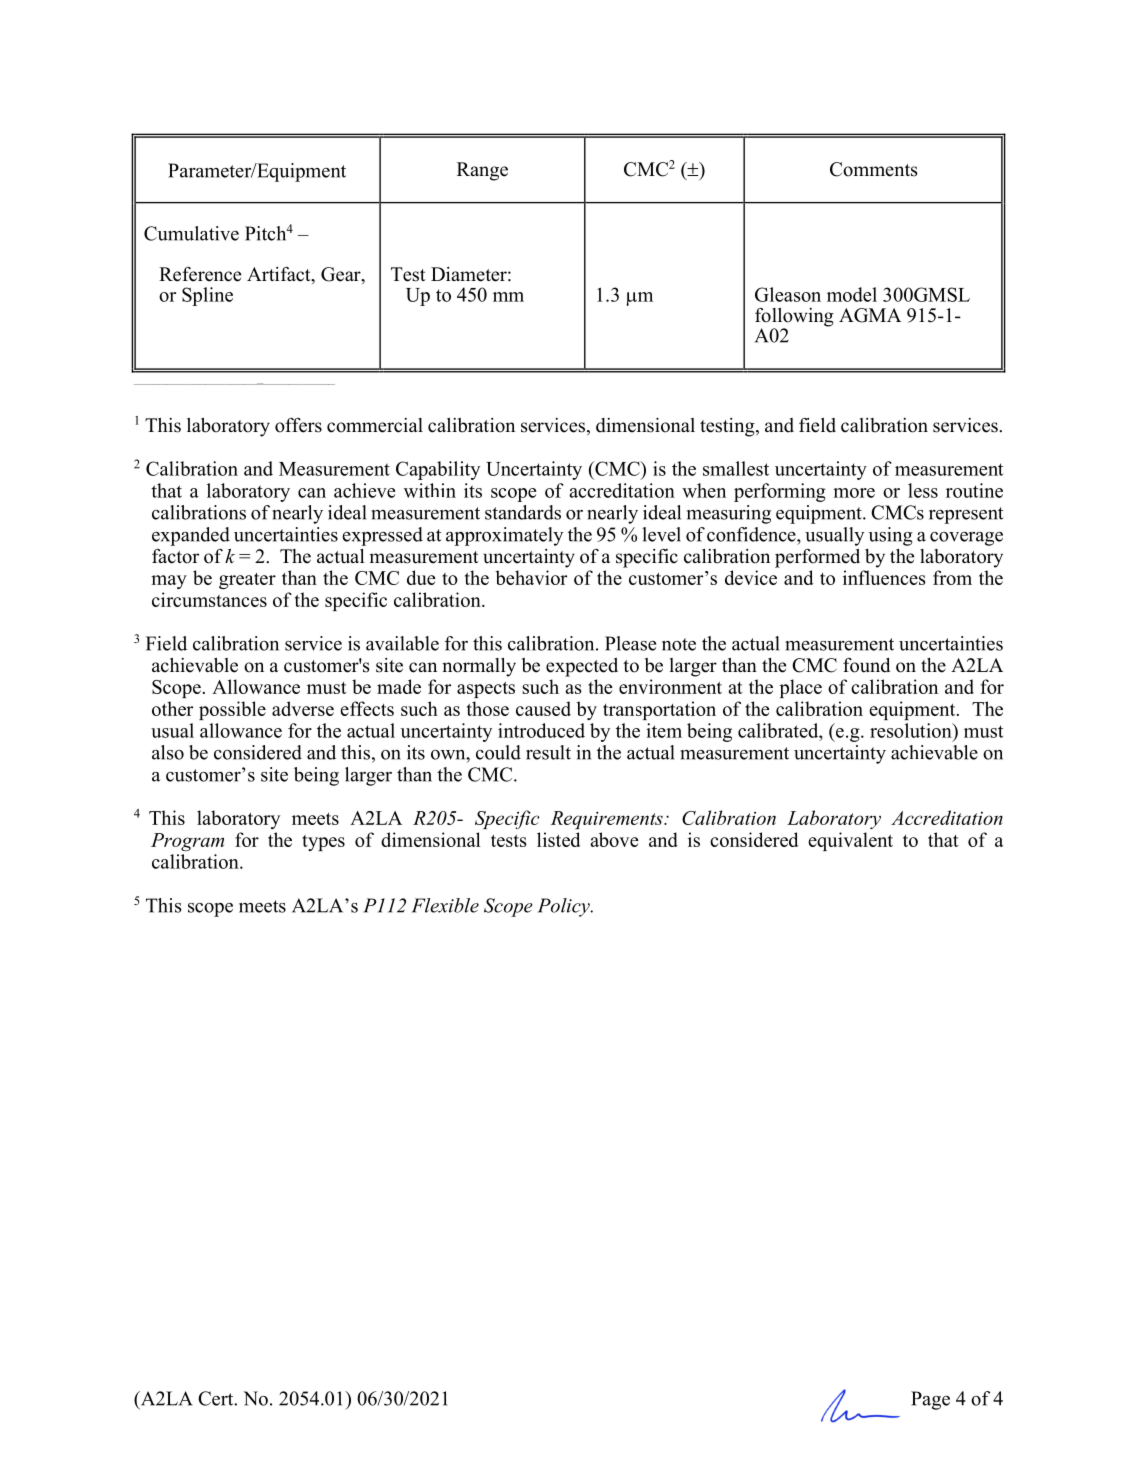  What do you see at coordinates (323, 843) in the screenshot?
I see `types` at bounding box center [323, 843].
